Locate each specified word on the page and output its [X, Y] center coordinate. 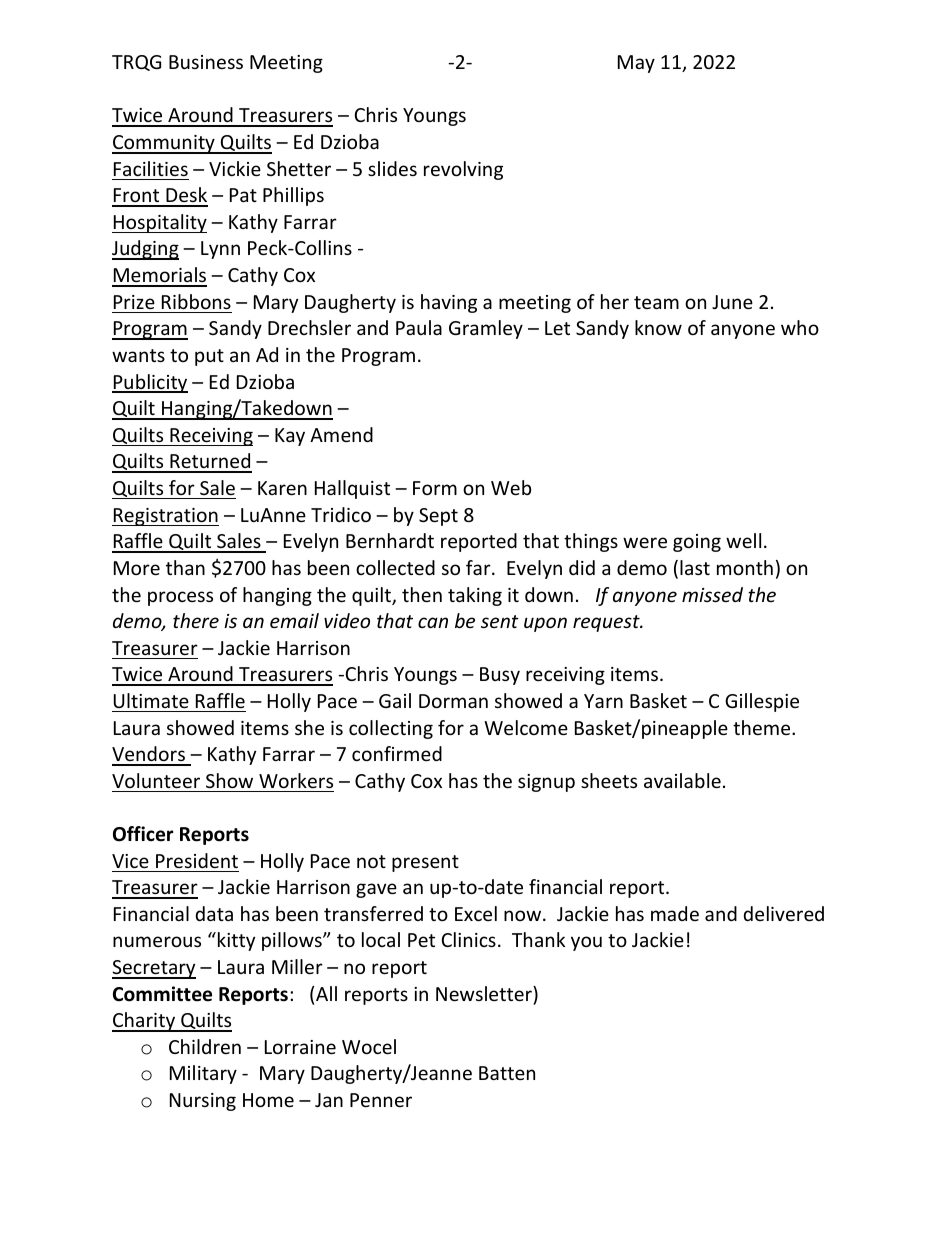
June [732, 302]
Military [203, 1074]
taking [475, 596]
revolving [463, 170]
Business [206, 62]
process [180, 598]
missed [712, 594]
